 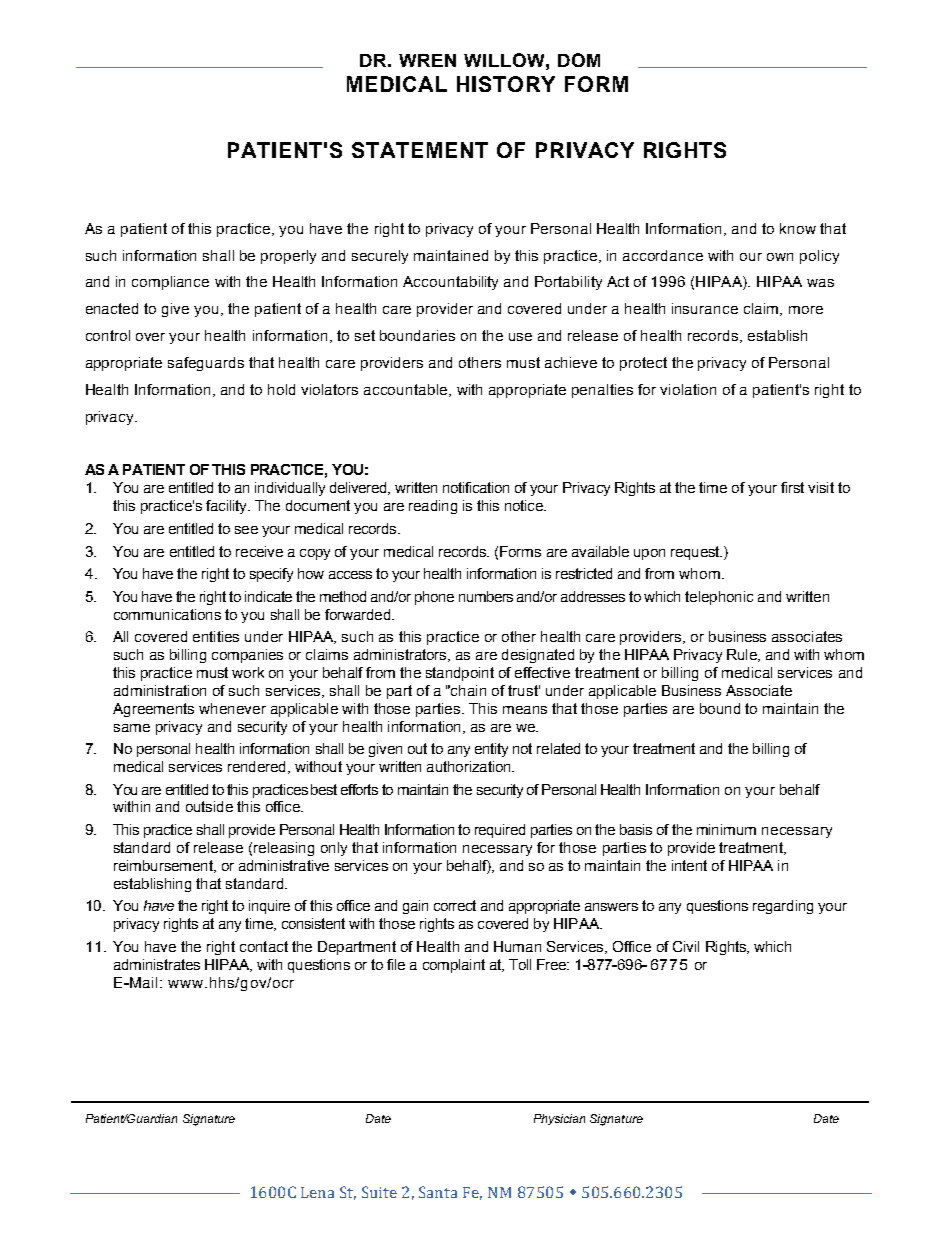 I want to click on facility, so click(x=227, y=507).
